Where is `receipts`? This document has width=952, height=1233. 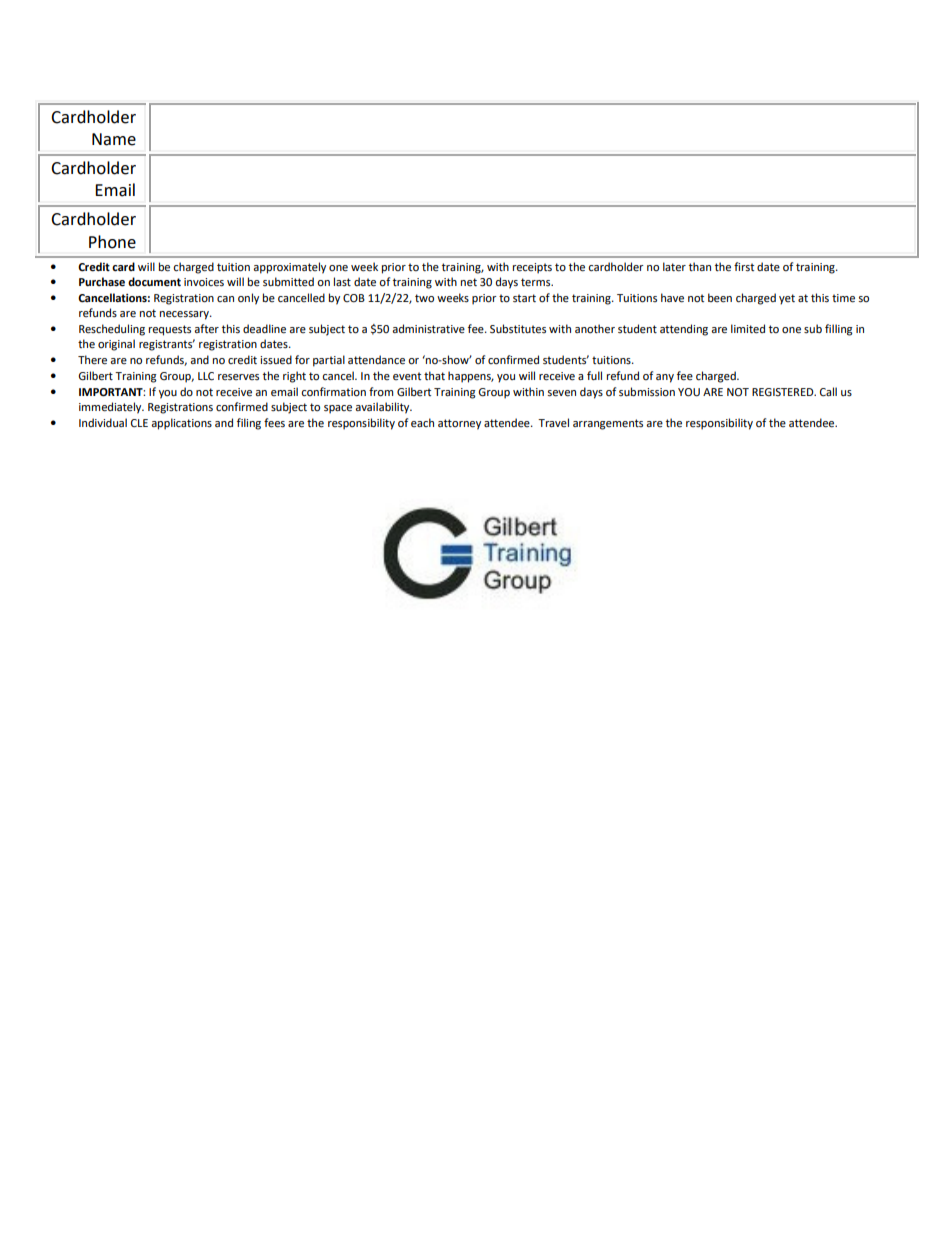 receipts is located at coordinates (532, 268).
